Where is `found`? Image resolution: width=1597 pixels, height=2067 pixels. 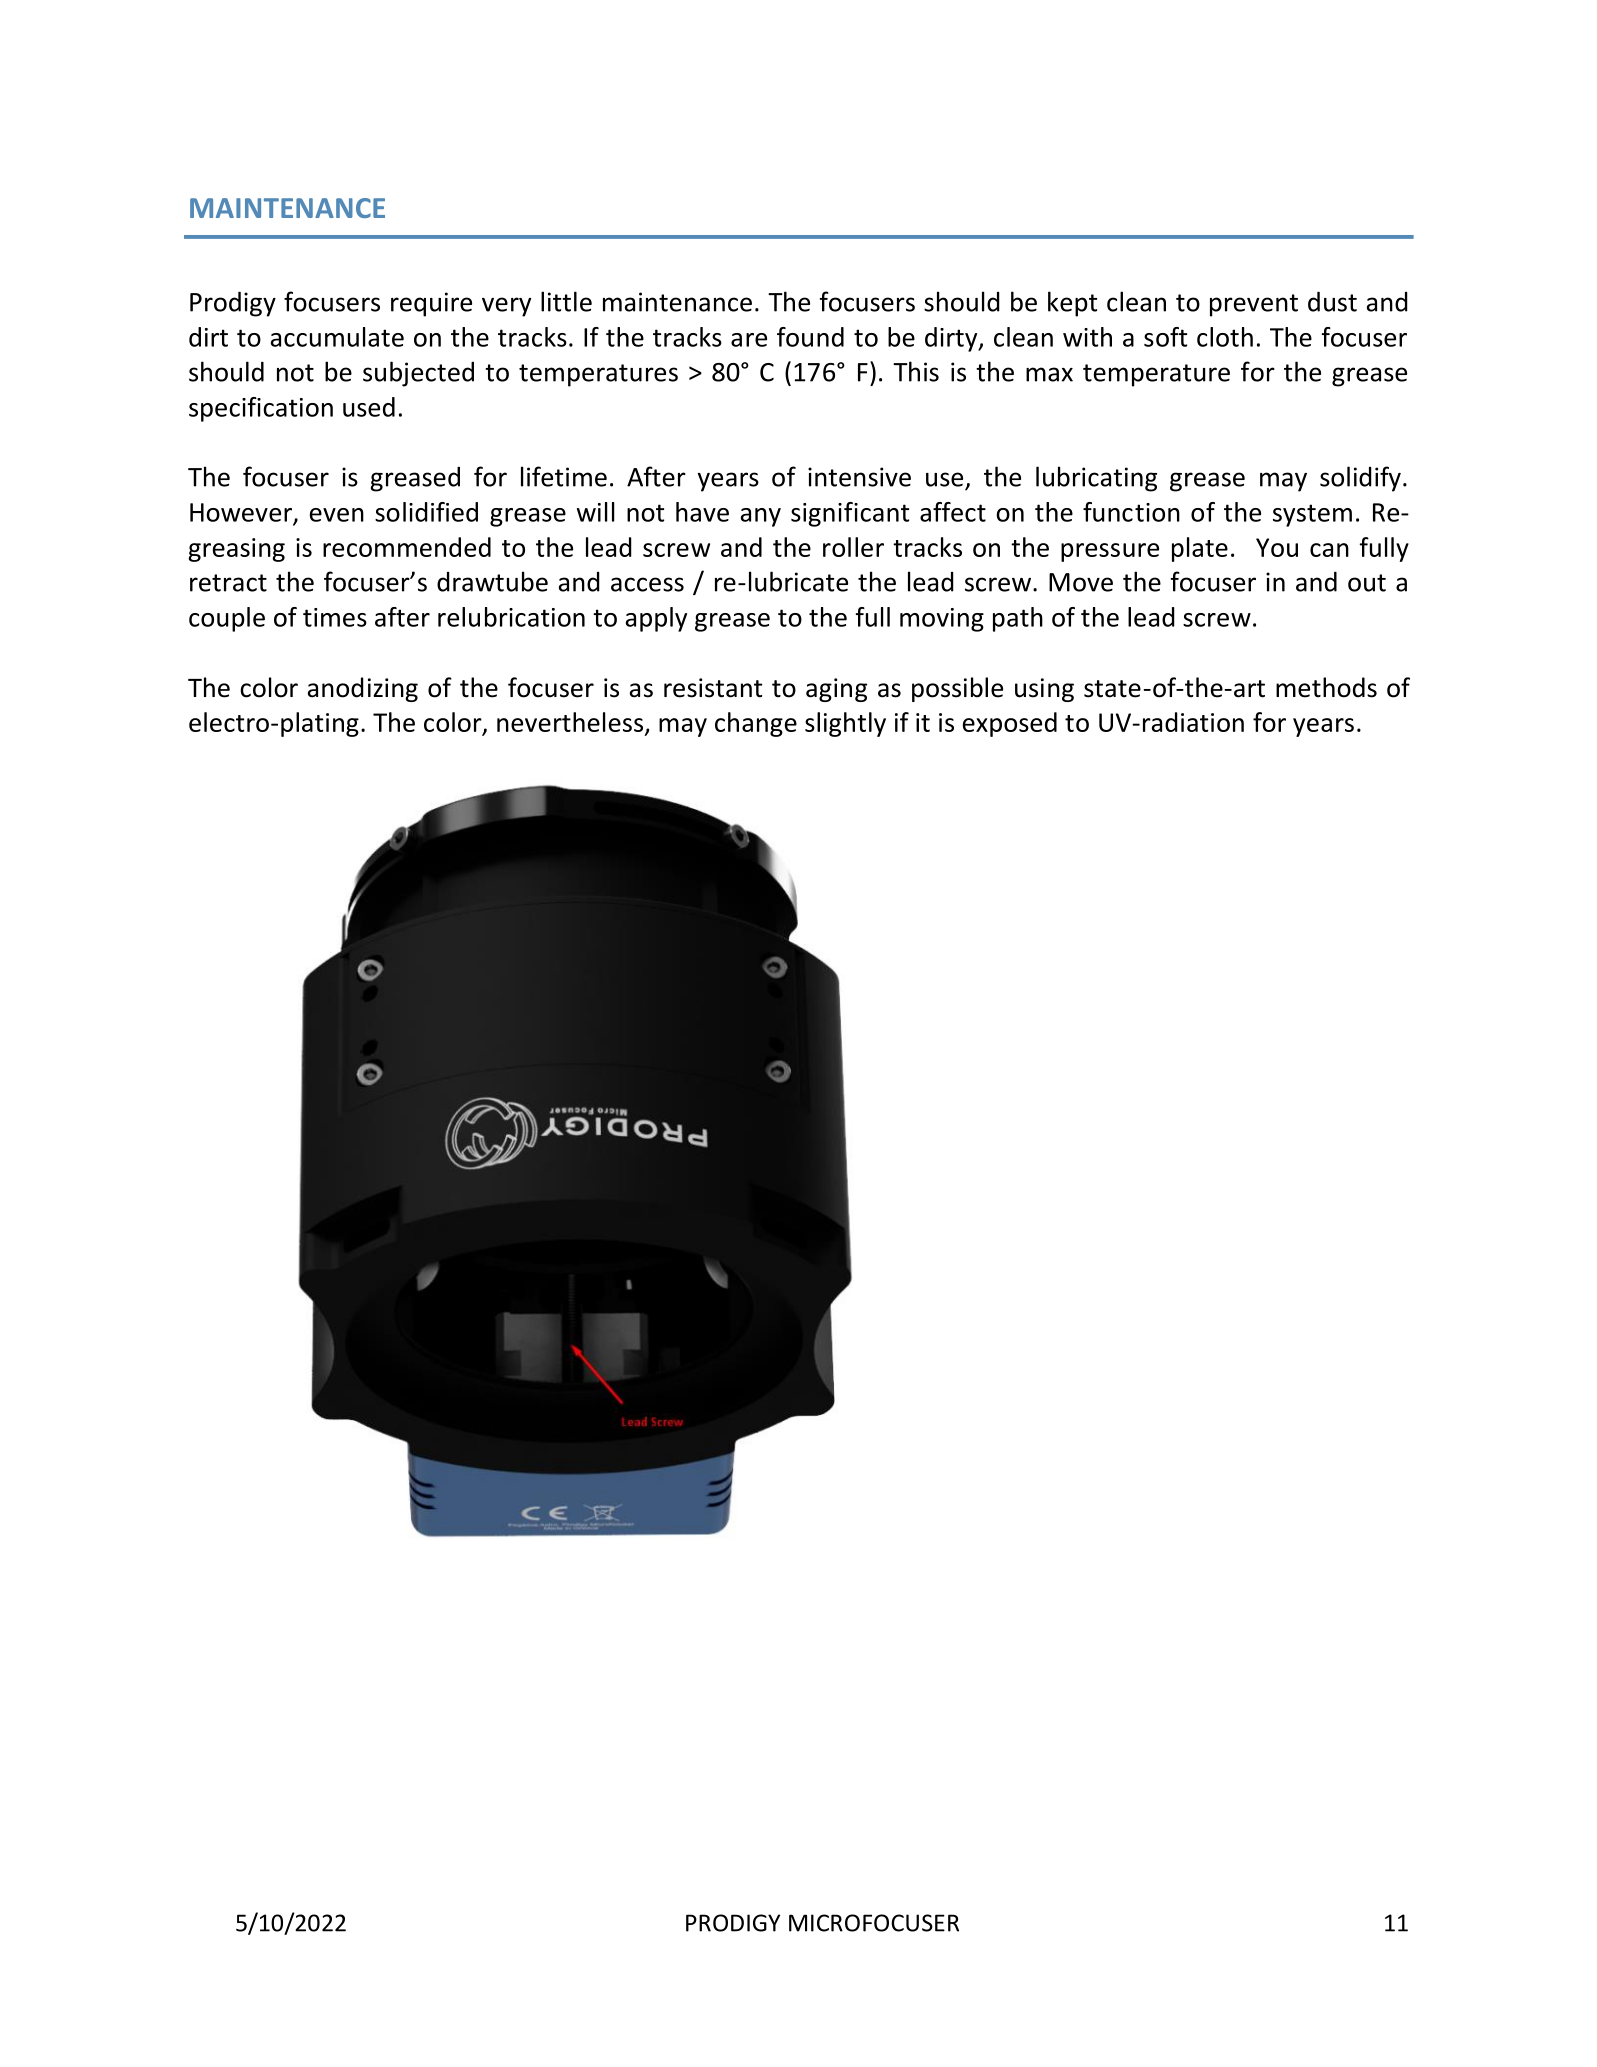 found is located at coordinates (810, 337).
